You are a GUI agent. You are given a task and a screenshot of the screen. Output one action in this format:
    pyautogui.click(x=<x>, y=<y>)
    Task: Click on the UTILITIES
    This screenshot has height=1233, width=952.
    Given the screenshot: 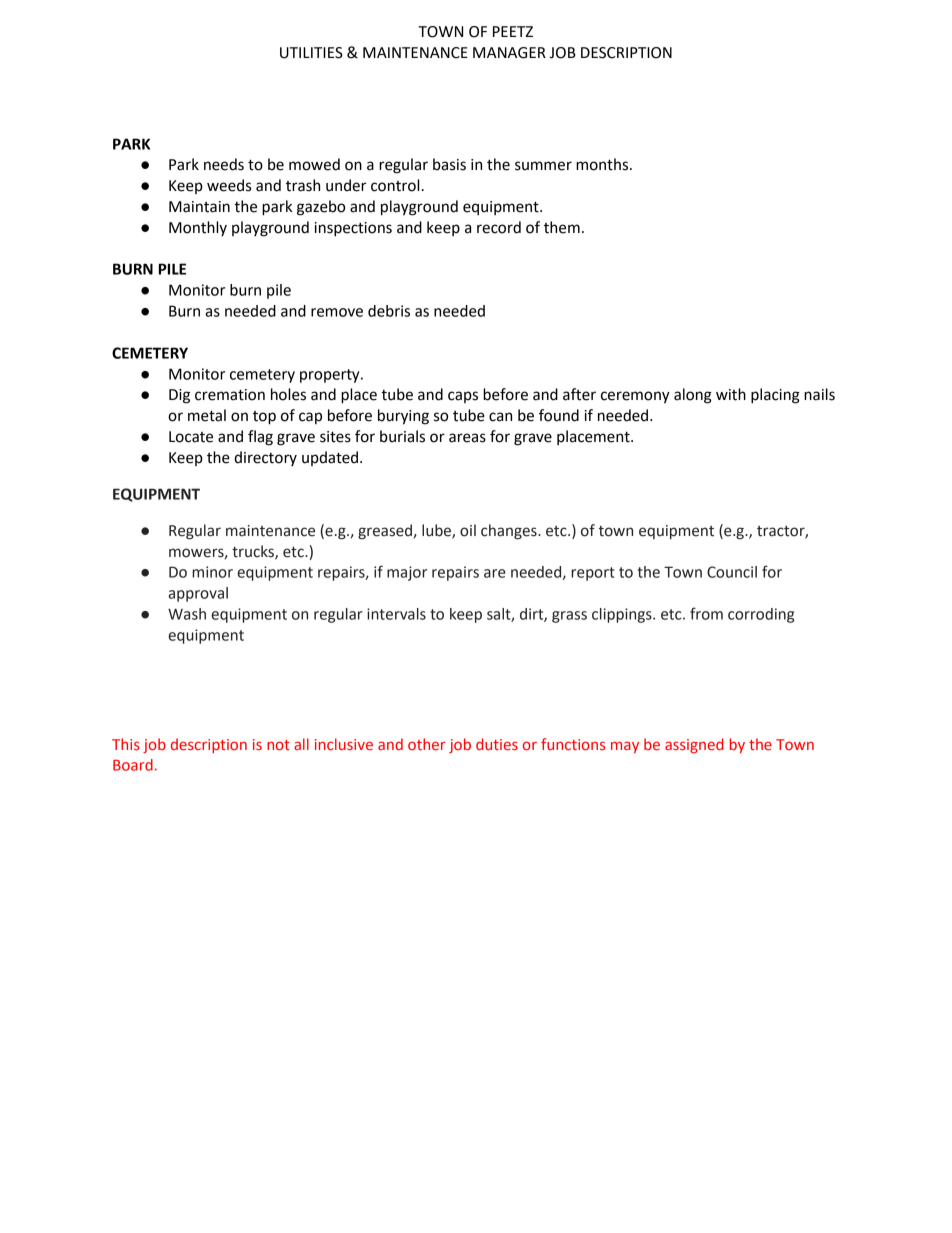 What is the action you would take?
    pyautogui.click(x=311, y=53)
